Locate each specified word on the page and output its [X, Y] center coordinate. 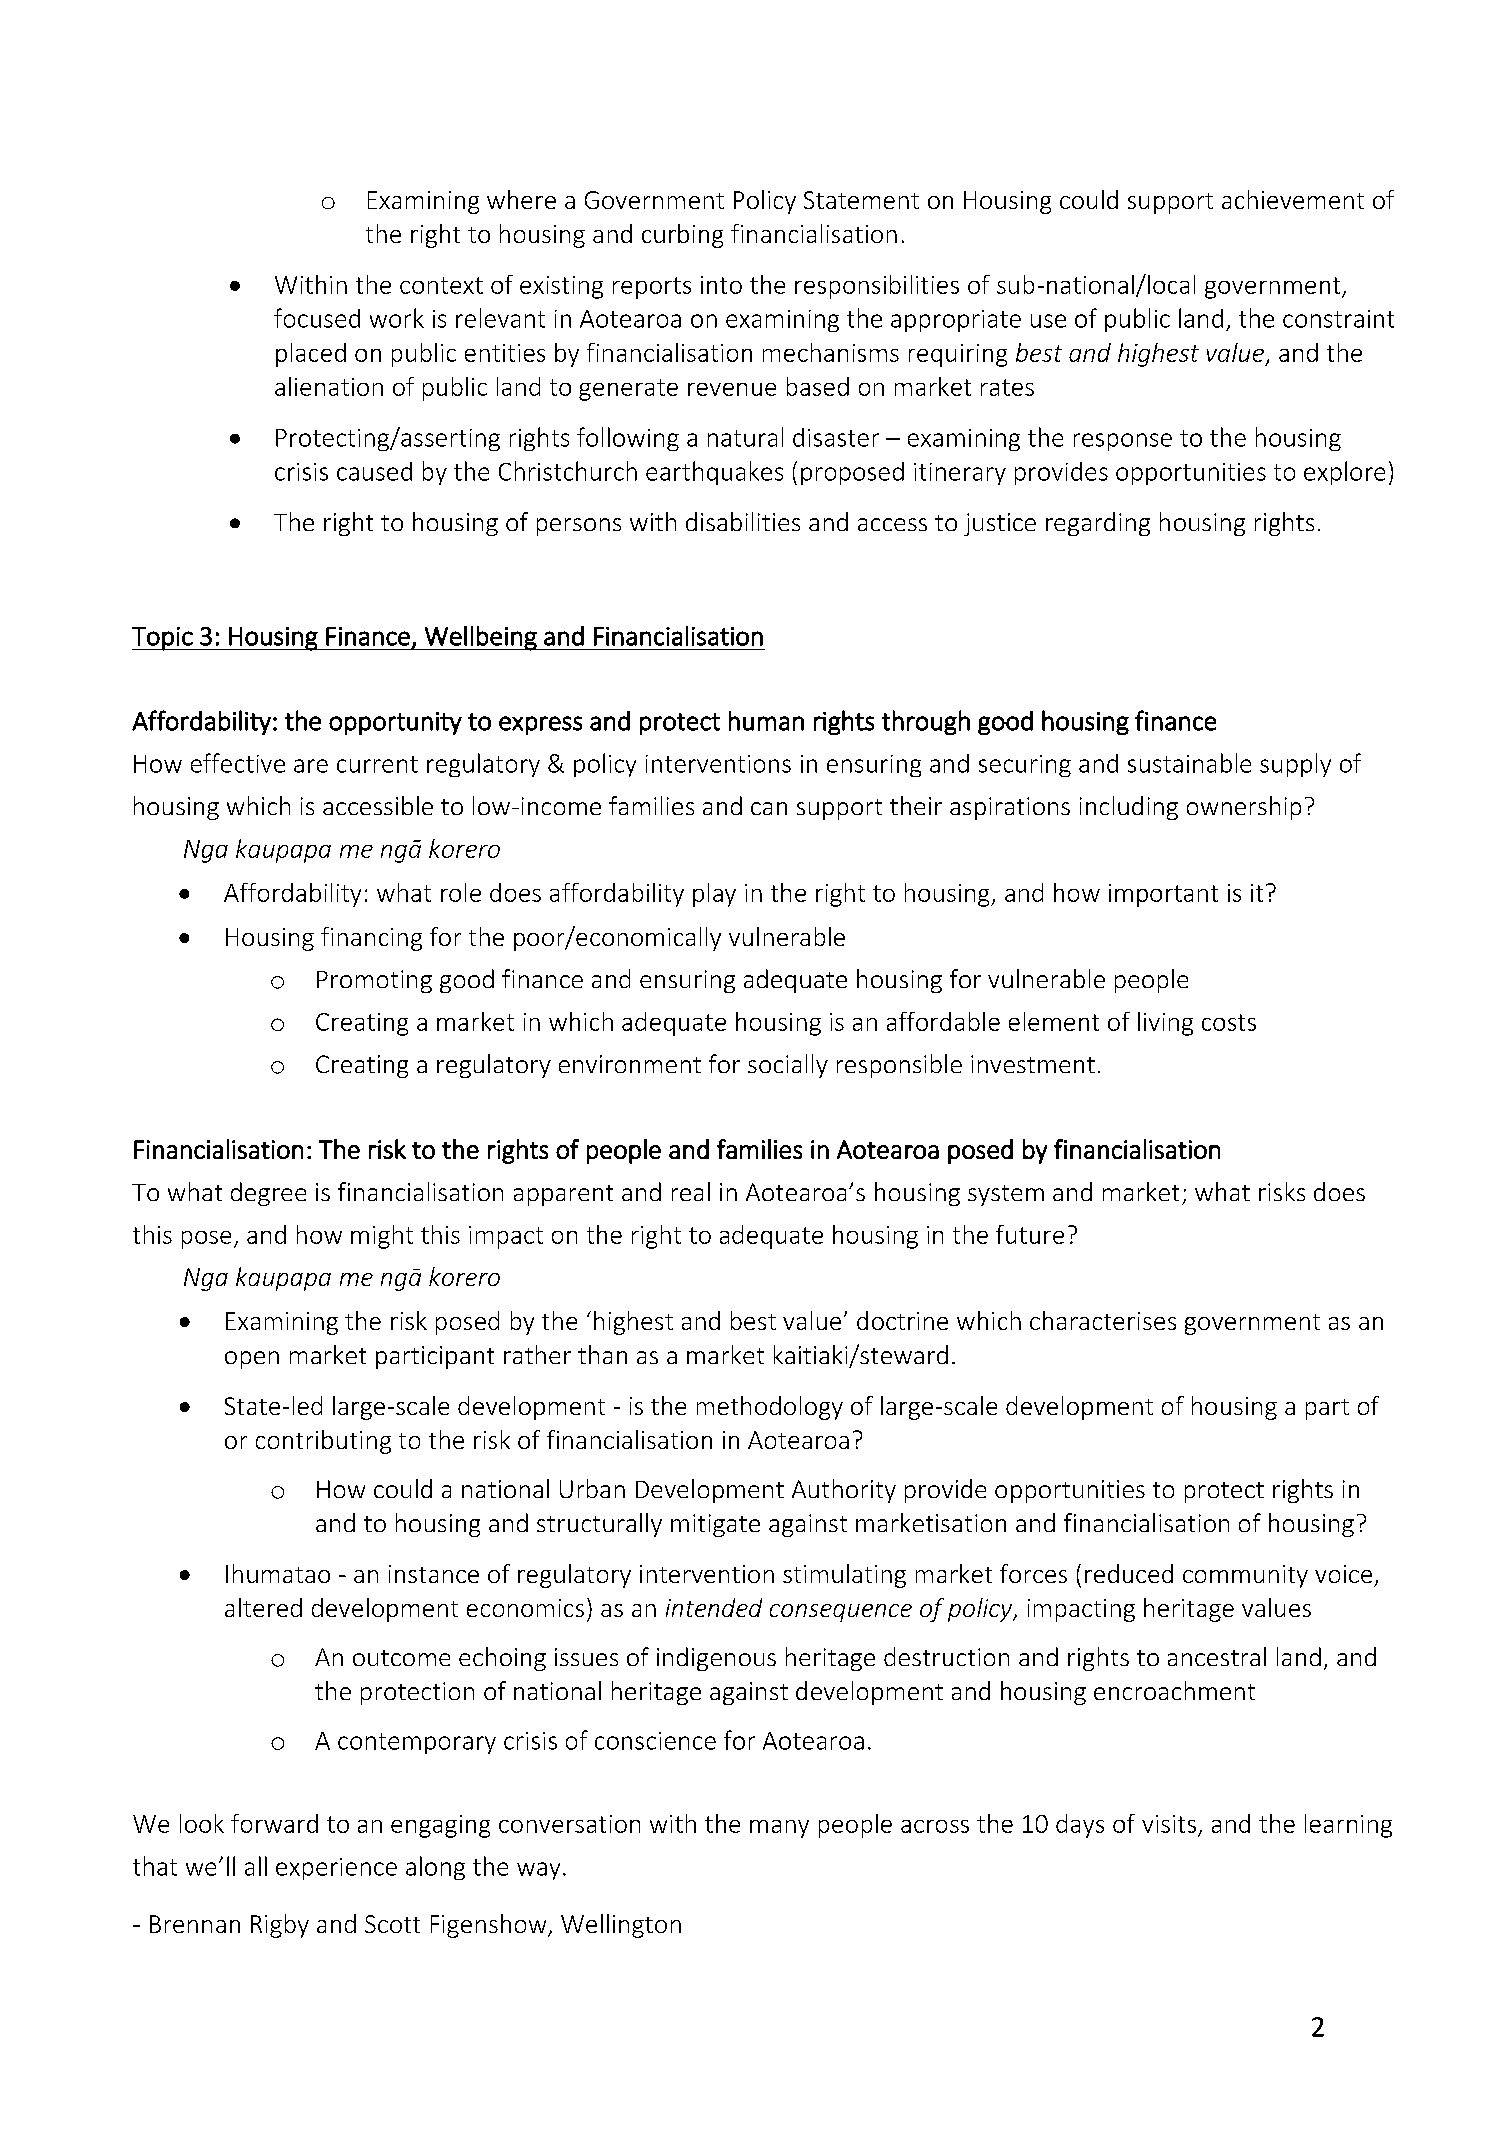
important [1163, 895]
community [1245, 1576]
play [714, 895]
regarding [1098, 524]
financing [371, 939]
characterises [1103, 1320]
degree [268, 1194]
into [721, 285]
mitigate [715, 1525]
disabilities [743, 521]
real [691, 1191]
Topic [163, 639]
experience [336, 1869]
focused [317, 318]
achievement [1293, 199]
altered [263, 1607]
